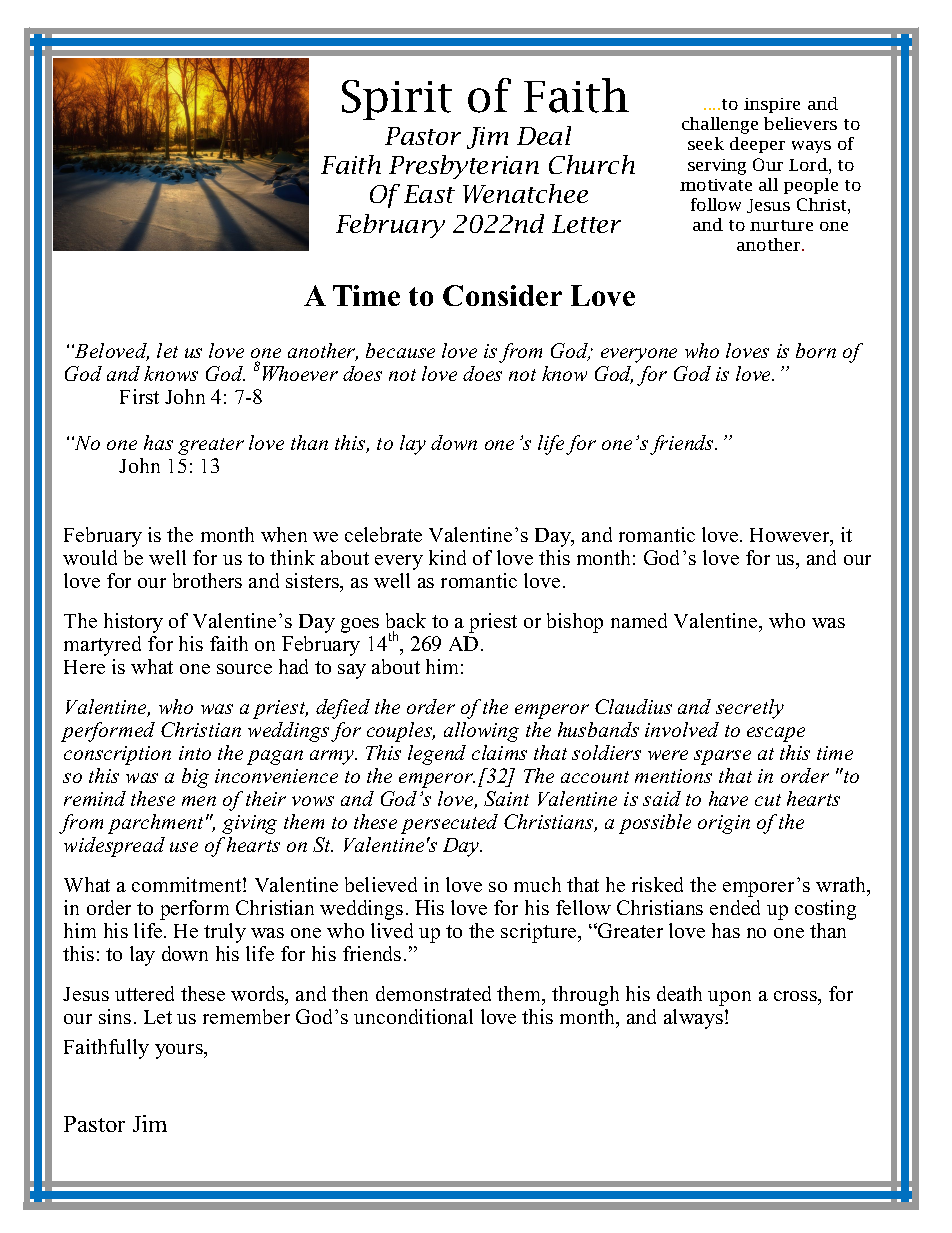  What do you see at coordinates (400, 350) in the image?
I see `because` at bounding box center [400, 350].
